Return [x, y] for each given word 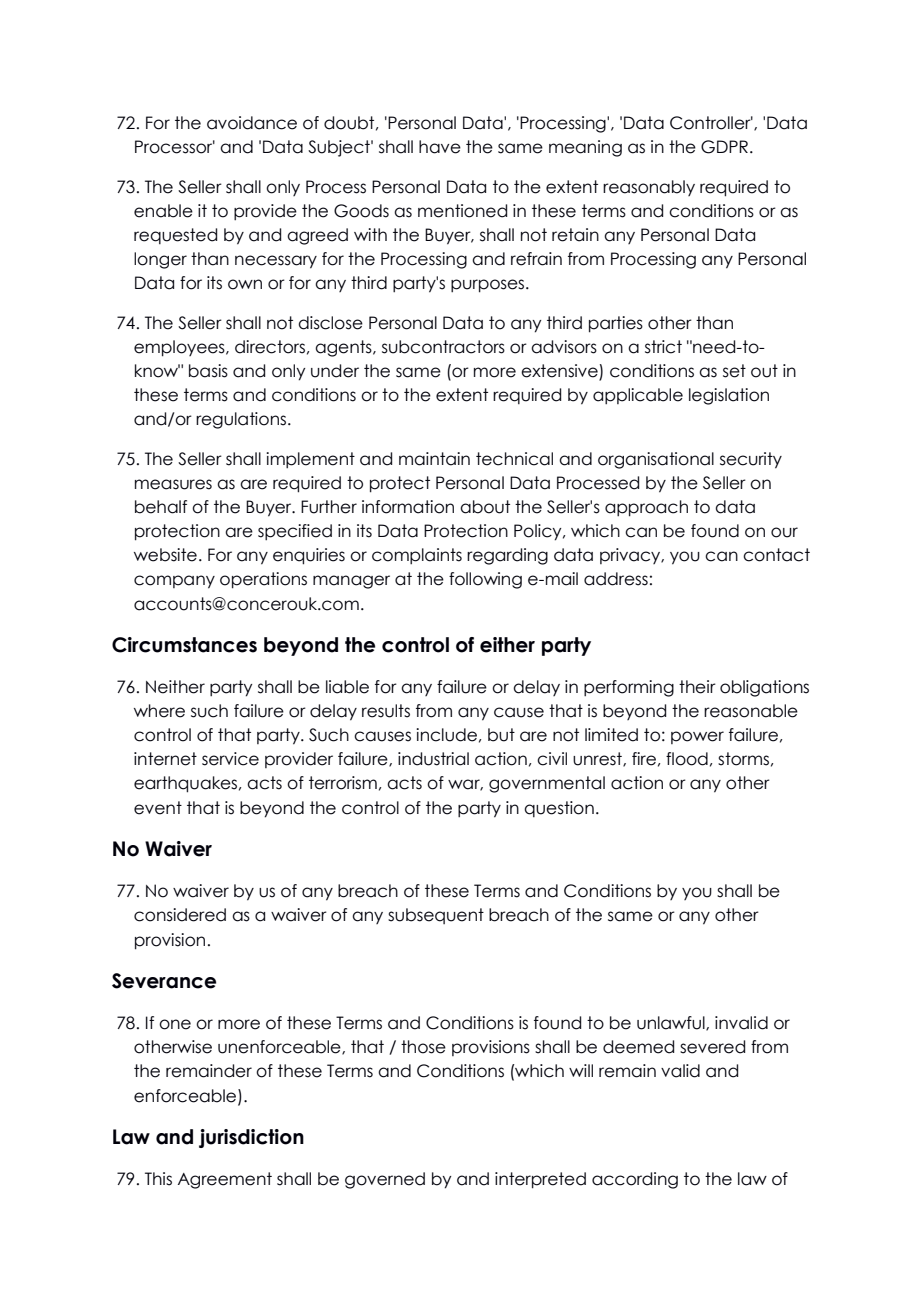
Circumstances [184, 645]
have [440, 147]
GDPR [724, 147]
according [635, 1180]
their [697, 687]
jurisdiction [251, 1138]
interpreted [540, 1180]
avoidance [252, 123]
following [485, 580]
